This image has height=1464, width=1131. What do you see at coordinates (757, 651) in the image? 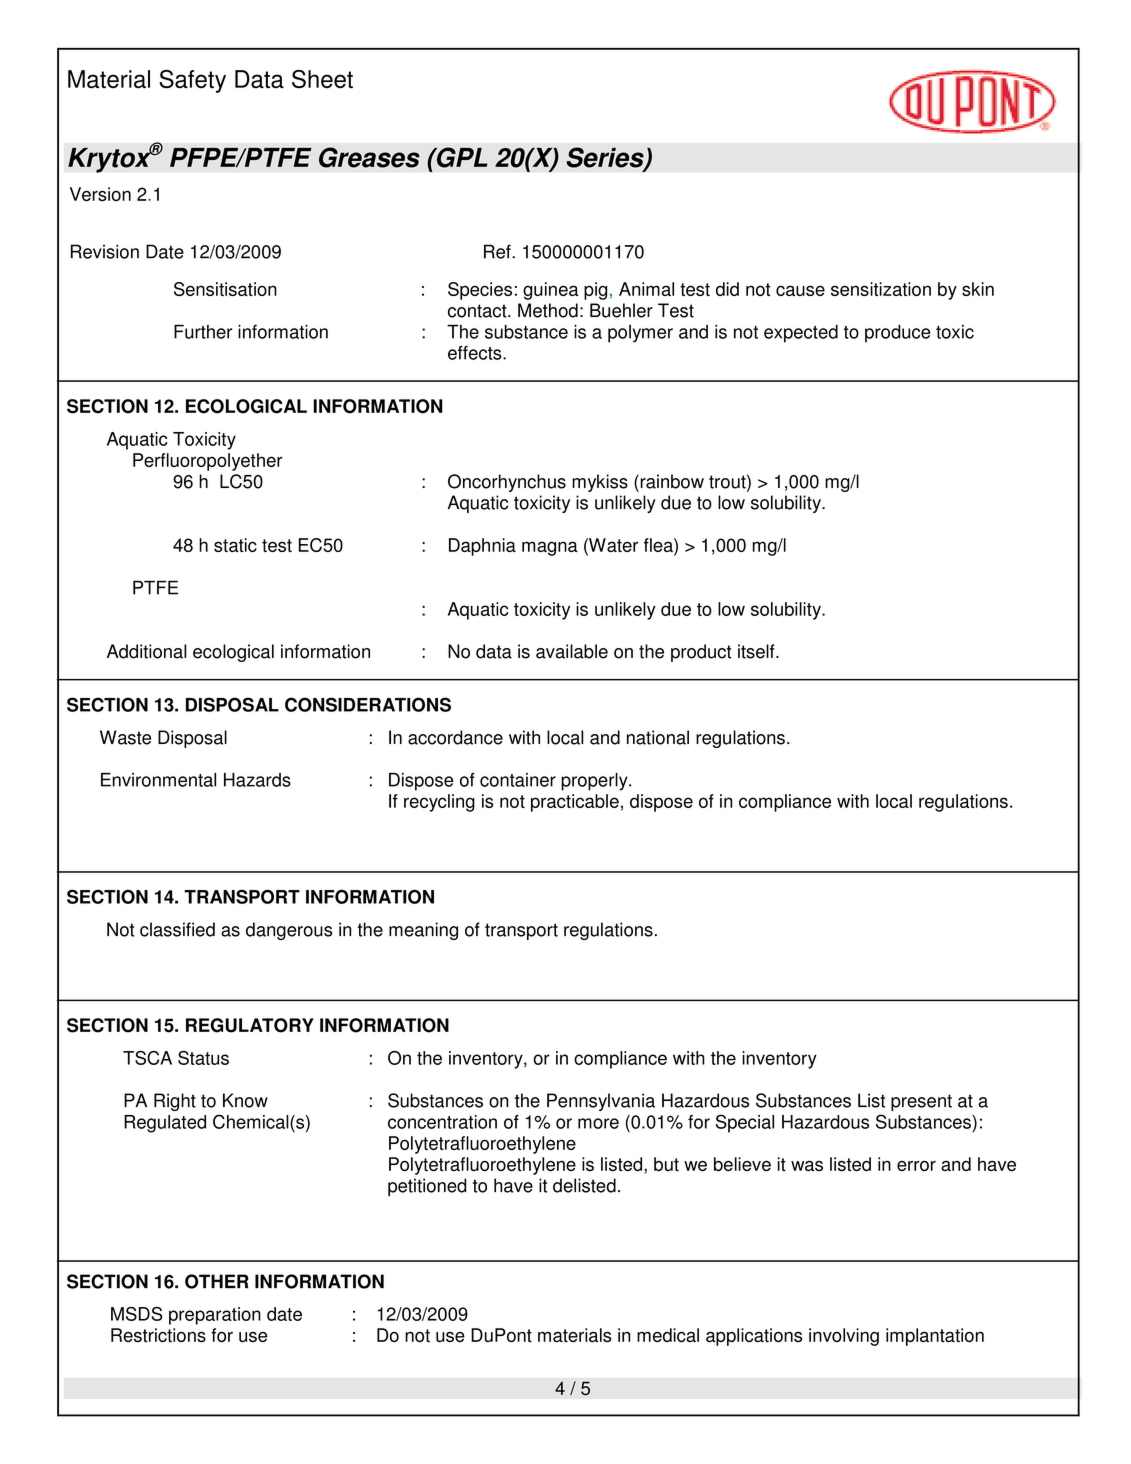
I see `itself` at bounding box center [757, 651].
